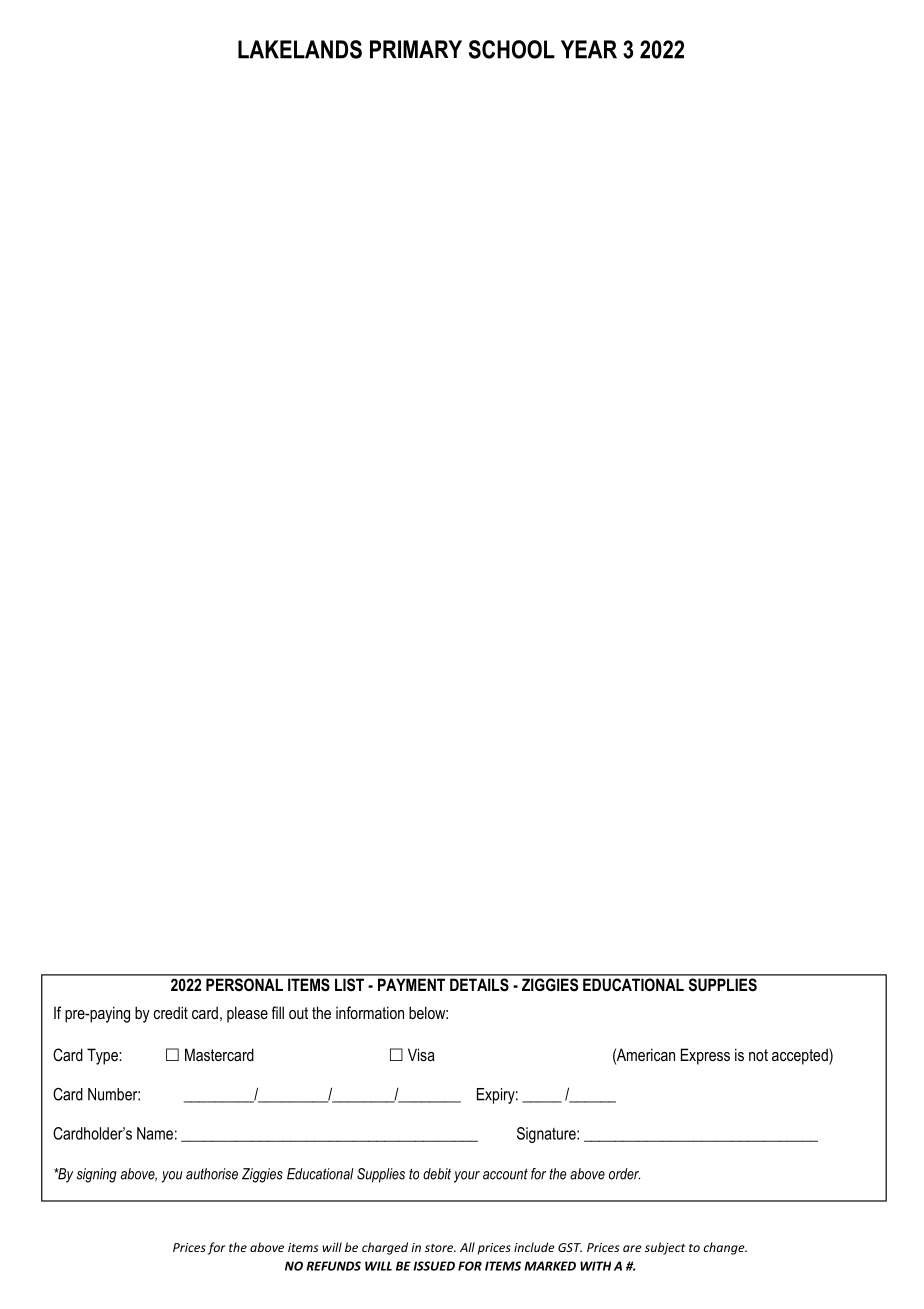 This screenshot has width=924, height=1309. What do you see at coordinates (758, 1055) in the screenshot?
I see `not` at bounding box center [758, 1055].
